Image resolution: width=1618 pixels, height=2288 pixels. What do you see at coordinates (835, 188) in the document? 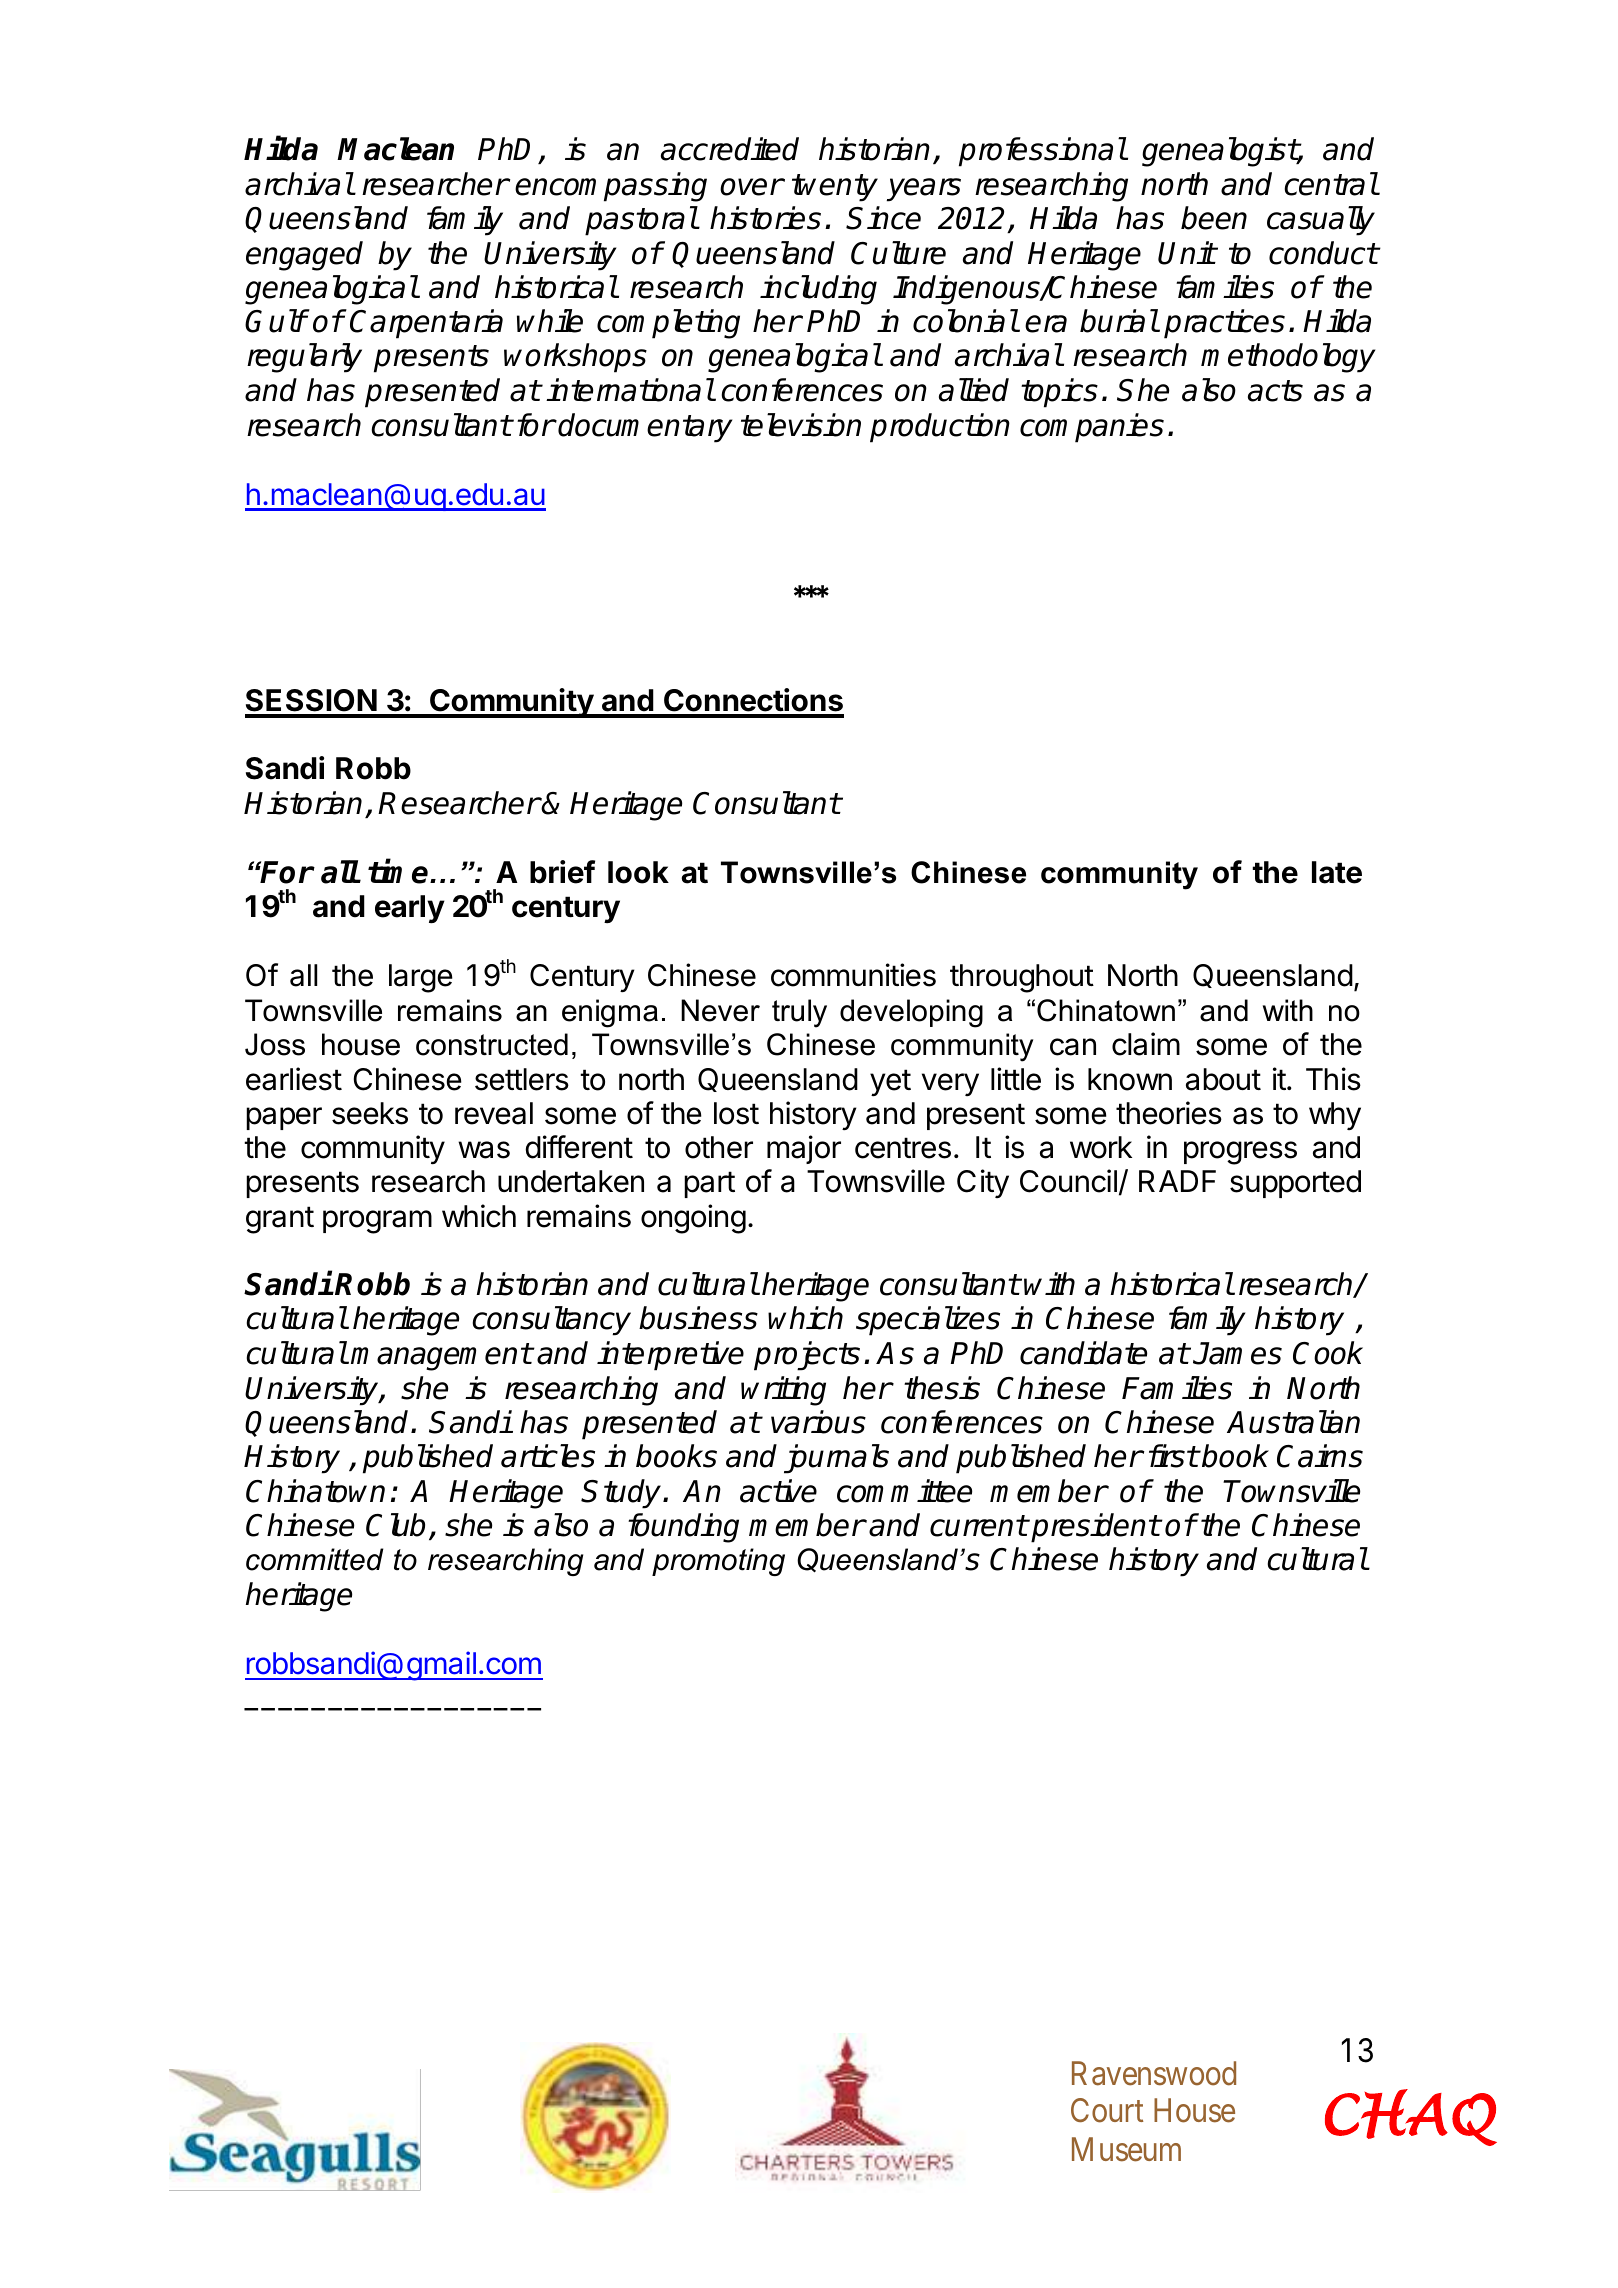
I see `twenty` at bounding box center [835, 188].
